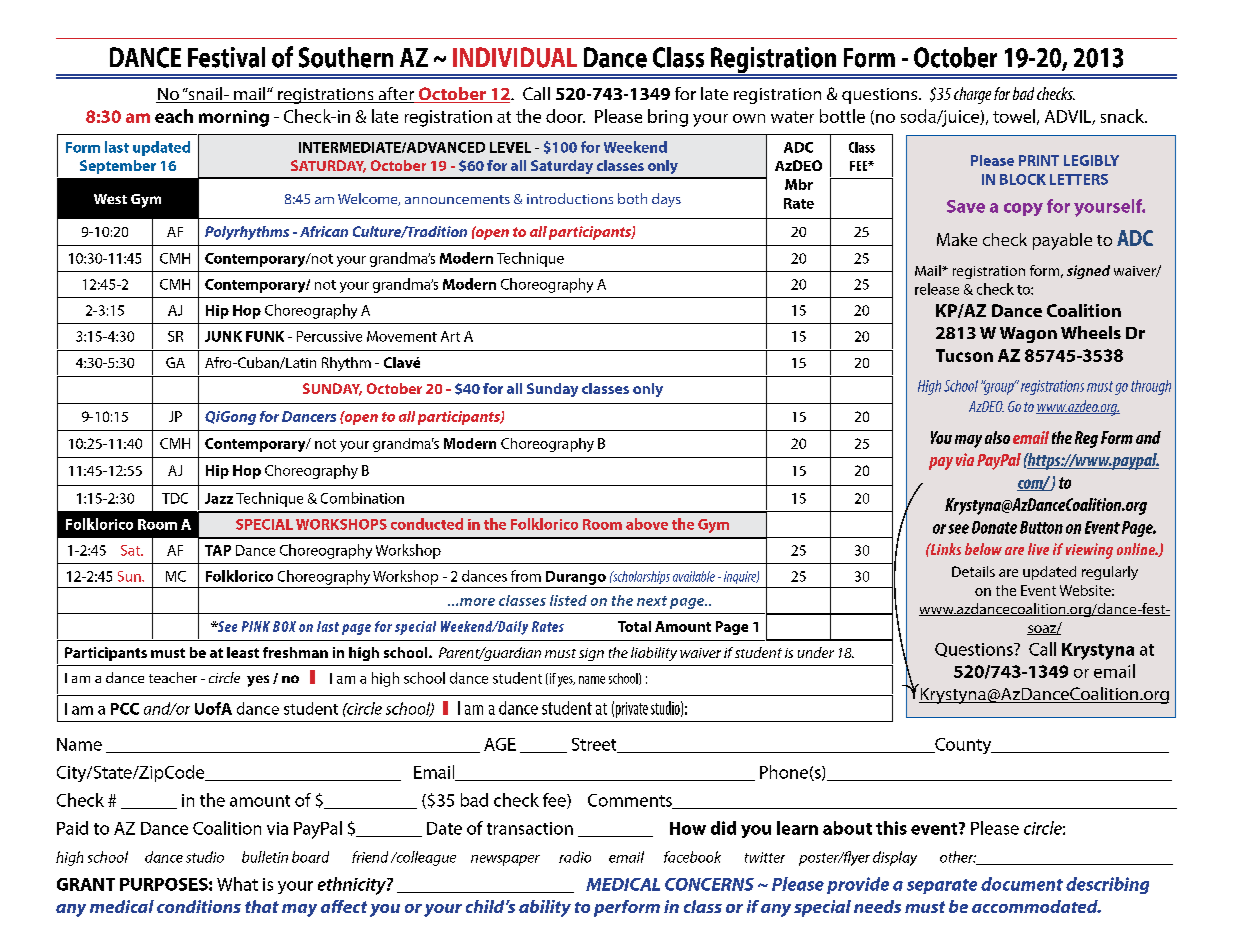  I want to click on radio, so click(575, 857).
